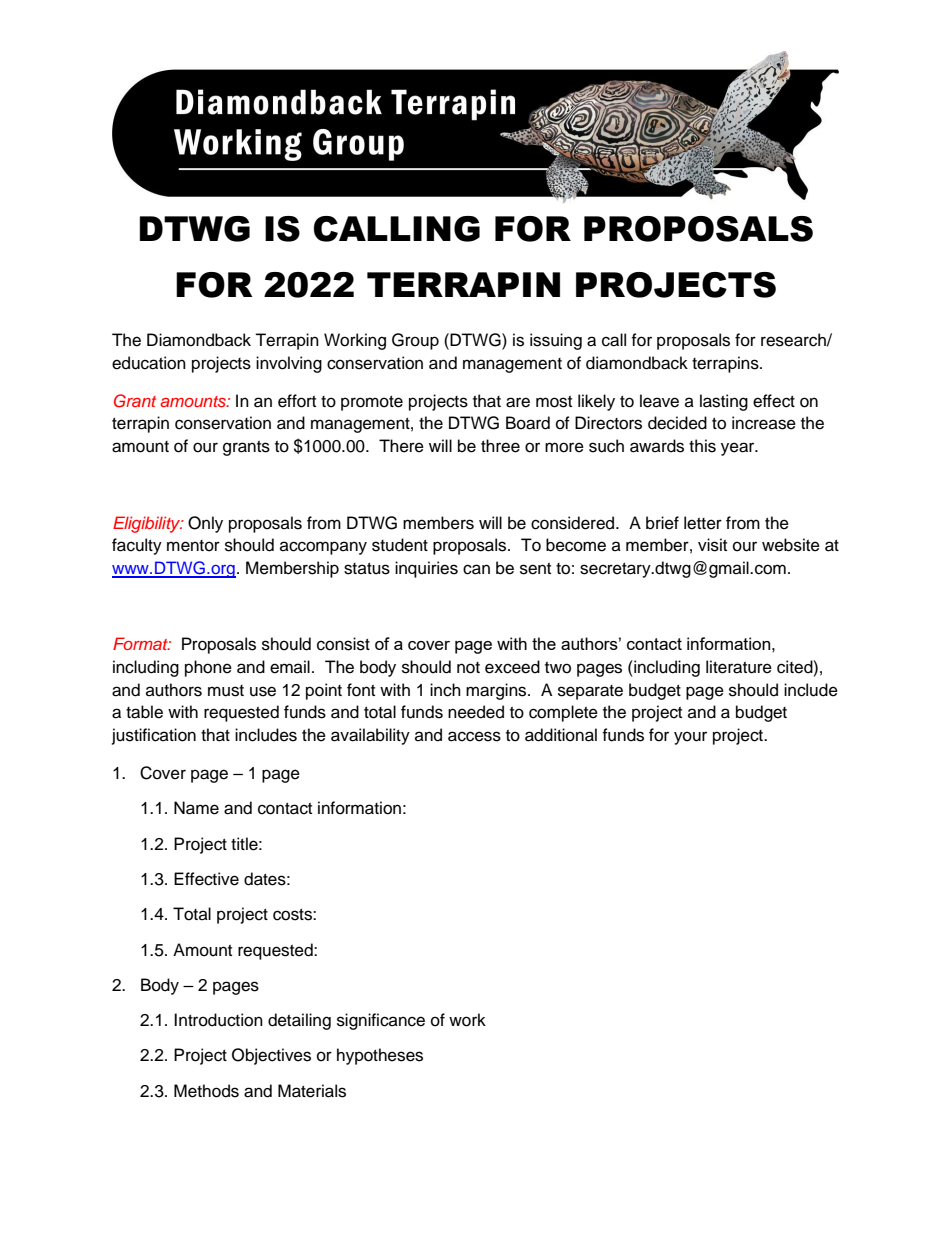  I want to click on Group, so click(415, 341).
